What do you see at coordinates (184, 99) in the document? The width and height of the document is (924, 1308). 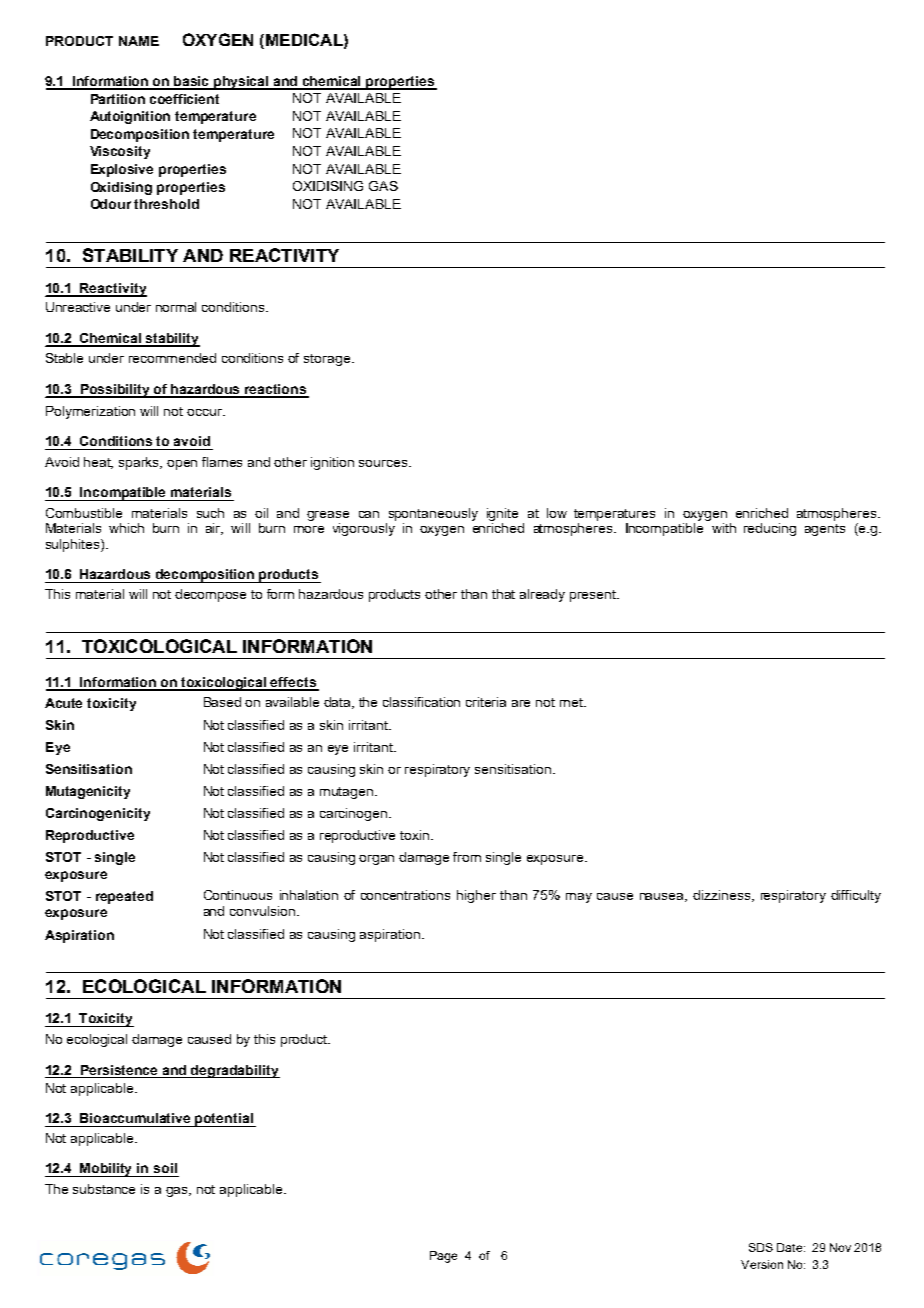 I see `coefficient` at bounding box center [184, 99].
